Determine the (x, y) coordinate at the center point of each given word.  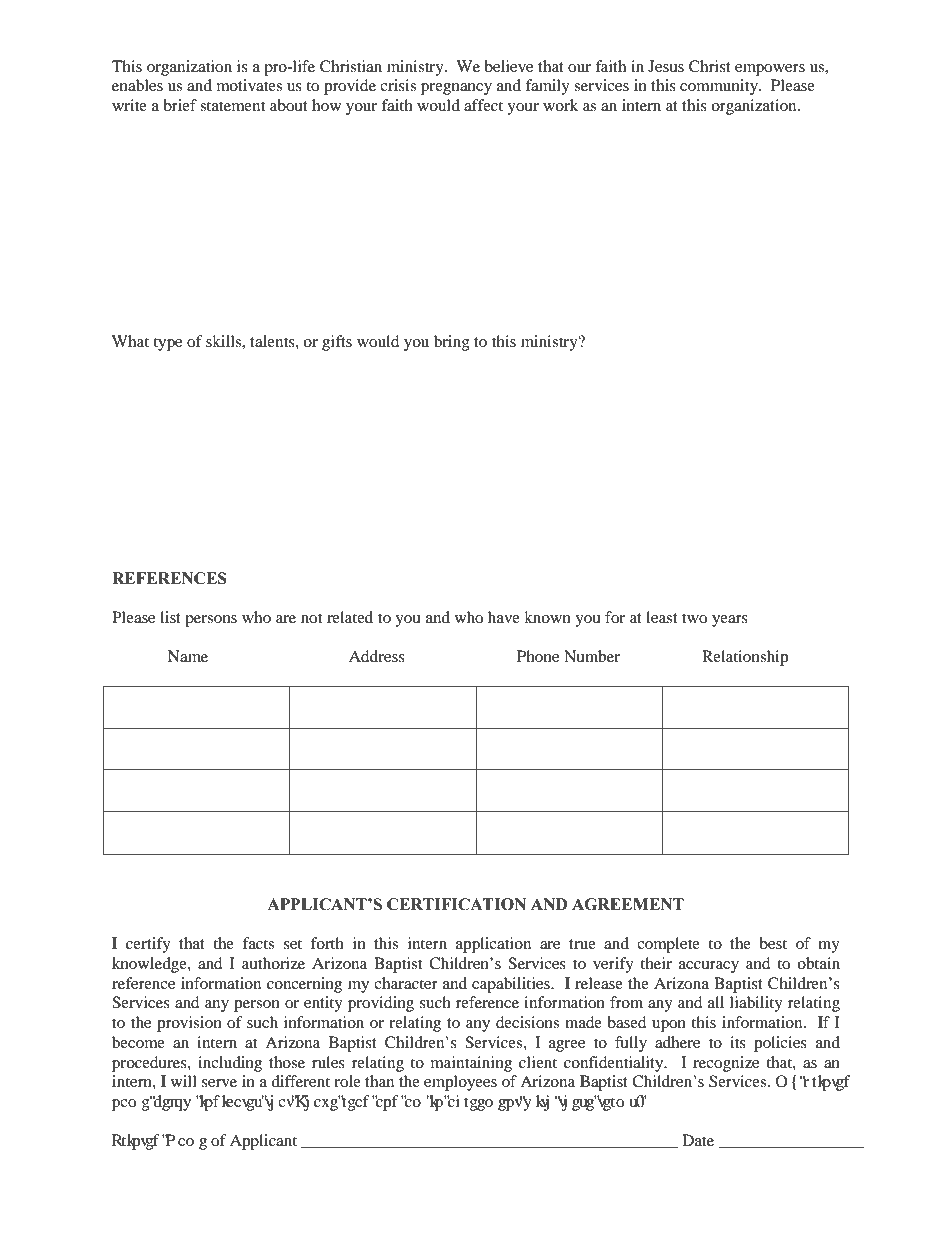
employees (460, 1083)
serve (219, 1083)
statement (232, 106)
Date (698, 1140)
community (720, 87)
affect (483, 105)
